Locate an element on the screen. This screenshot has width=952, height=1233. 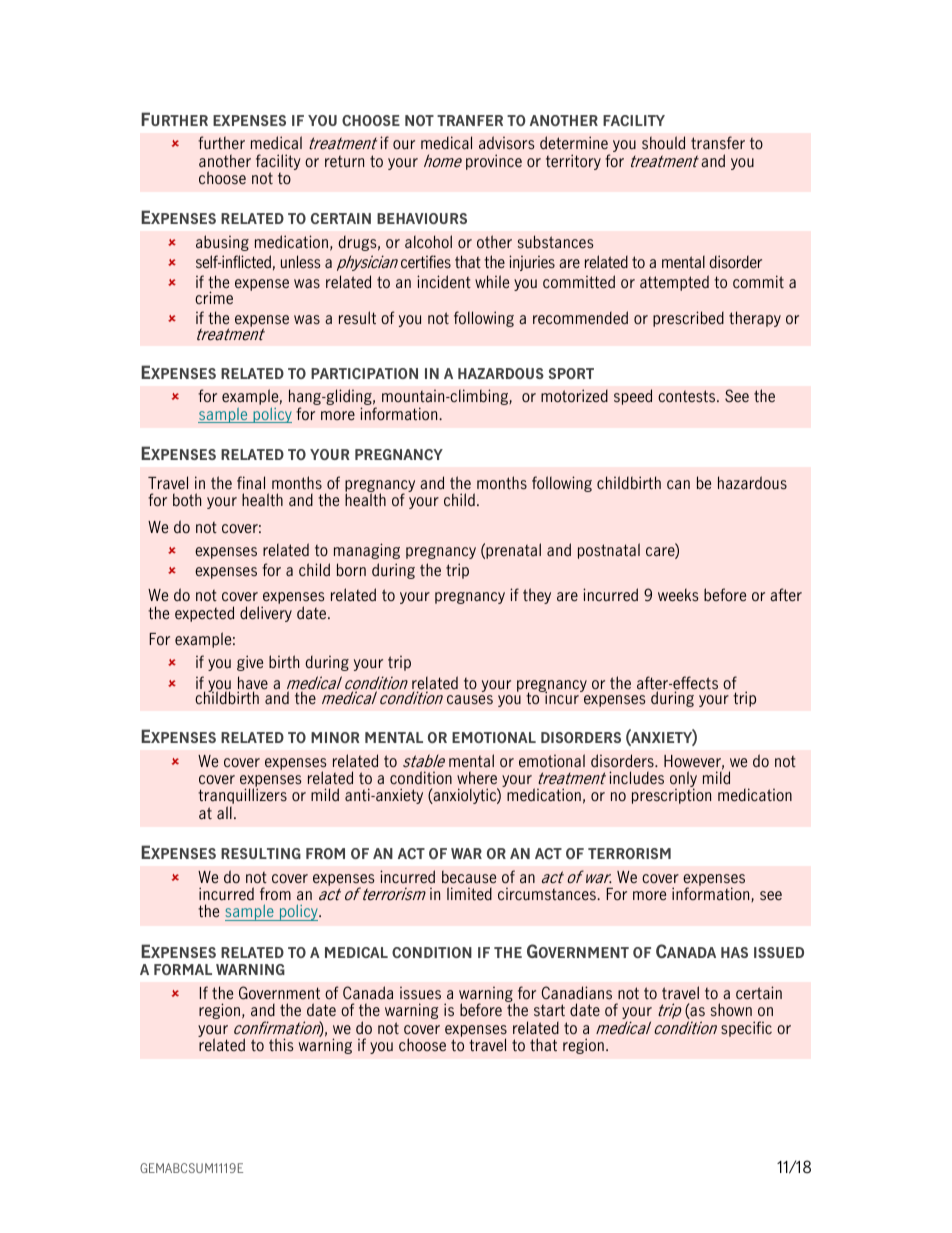
final is located at coordinates (251, 483).
